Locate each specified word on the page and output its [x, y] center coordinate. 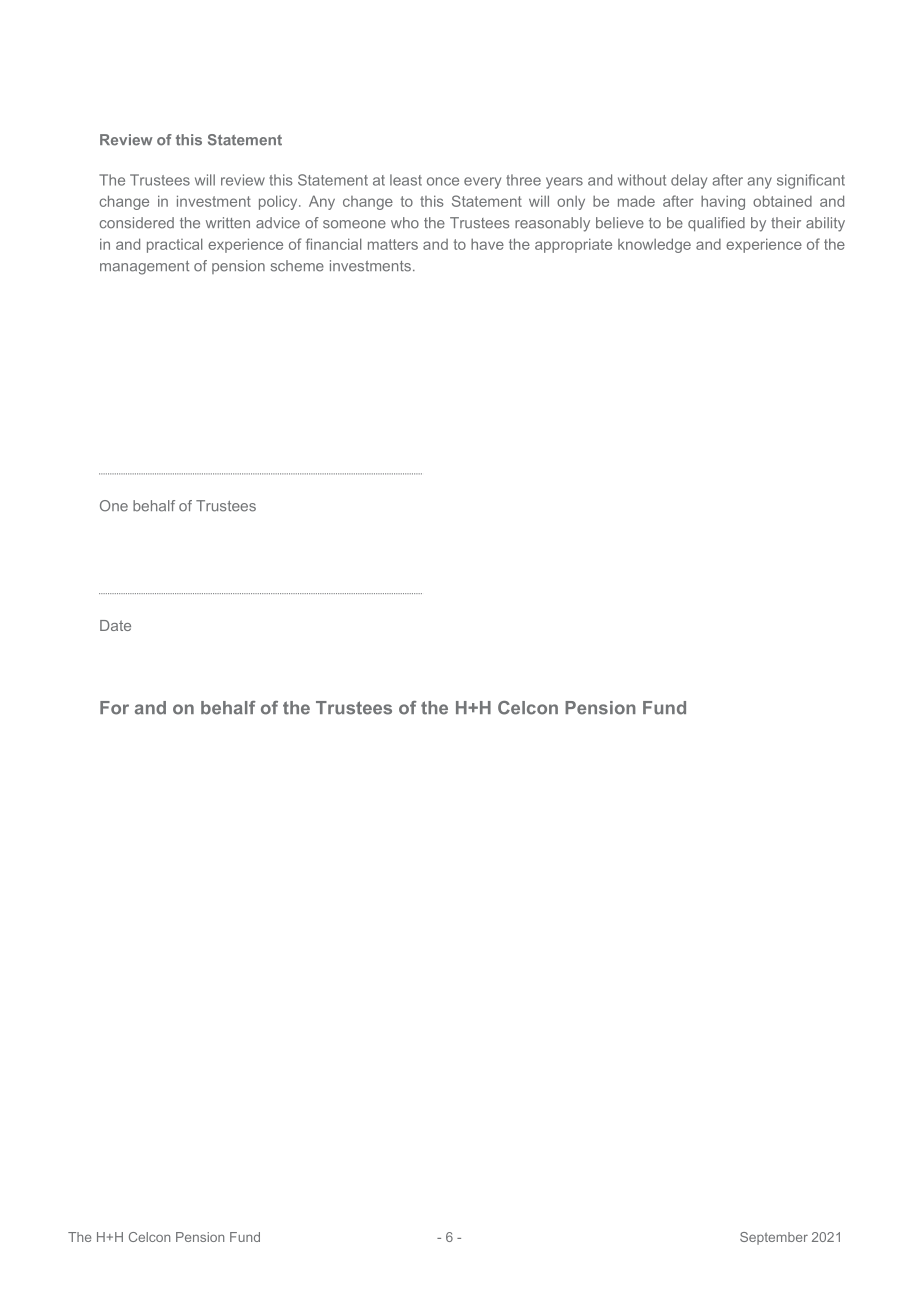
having [723, 202]
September [774, 1238]
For [114, 708]
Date [115, 625]
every [482, 183]
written [228, 223]
